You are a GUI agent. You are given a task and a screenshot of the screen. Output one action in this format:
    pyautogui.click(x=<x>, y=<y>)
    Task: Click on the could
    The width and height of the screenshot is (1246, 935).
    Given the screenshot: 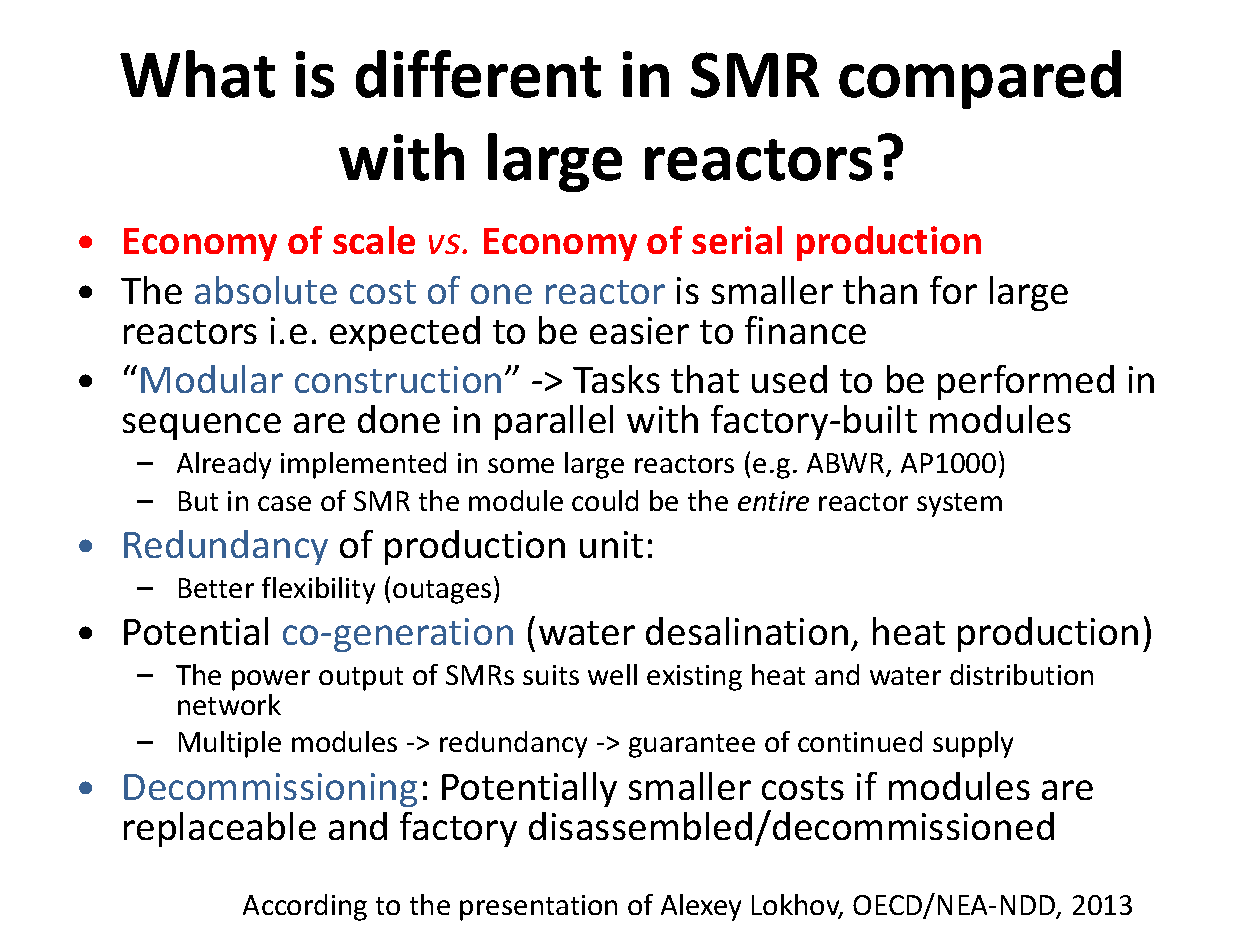 What is the action you would take?
    pyautogui.click(x=605, y=500)
